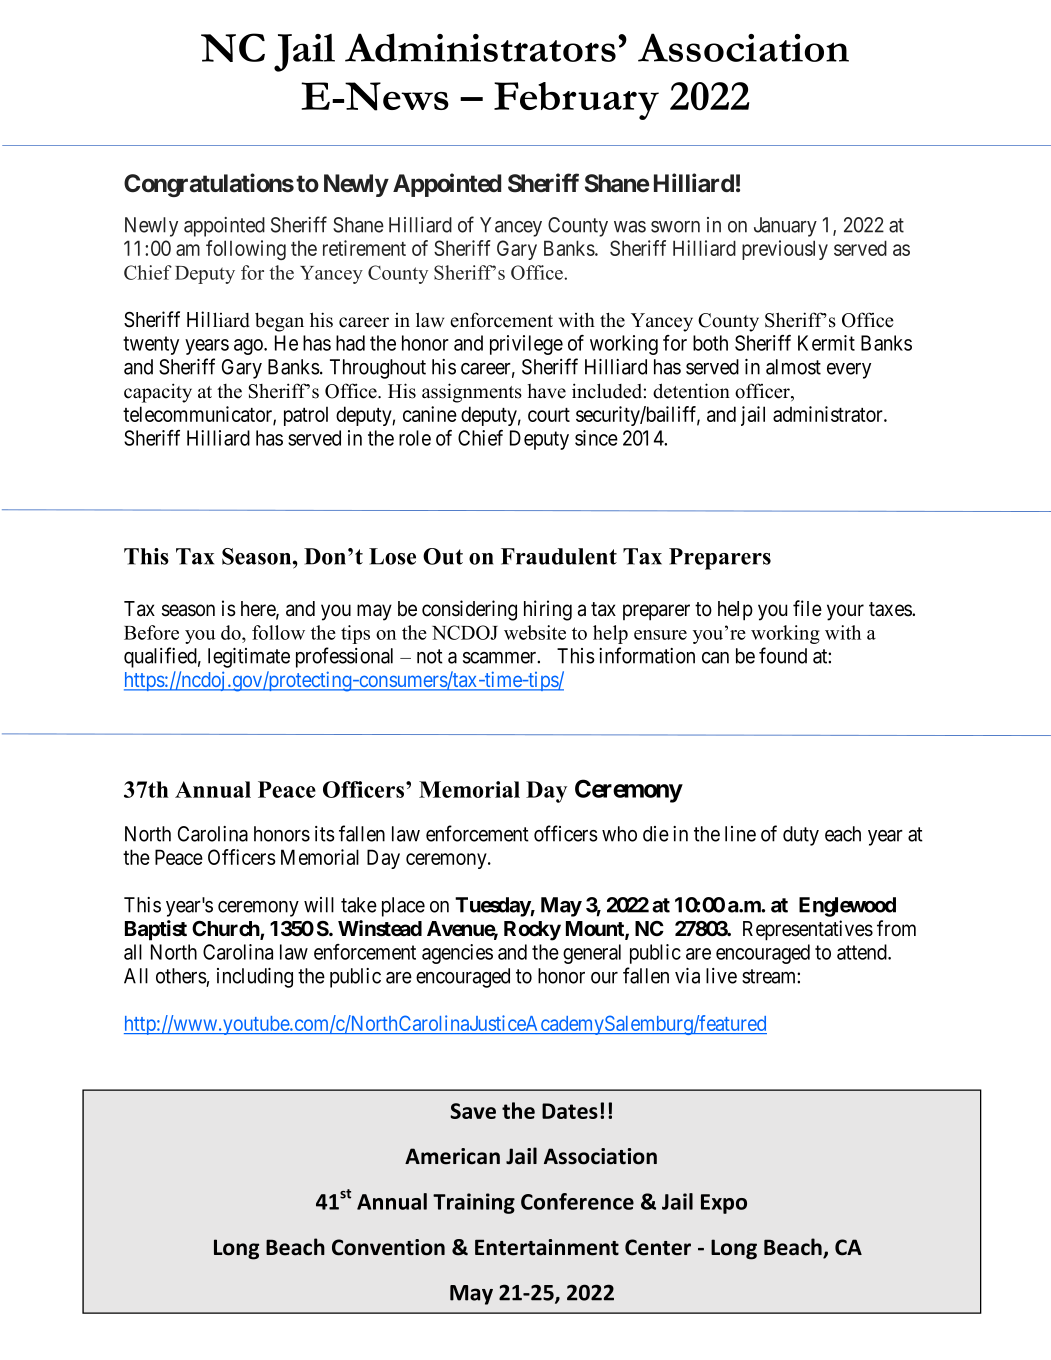 The width and height of the document is (1051, 1360). What do you see at coordinates (388, 1247) in the document?
I see `Convention` at bounding box center [388, 1247].
